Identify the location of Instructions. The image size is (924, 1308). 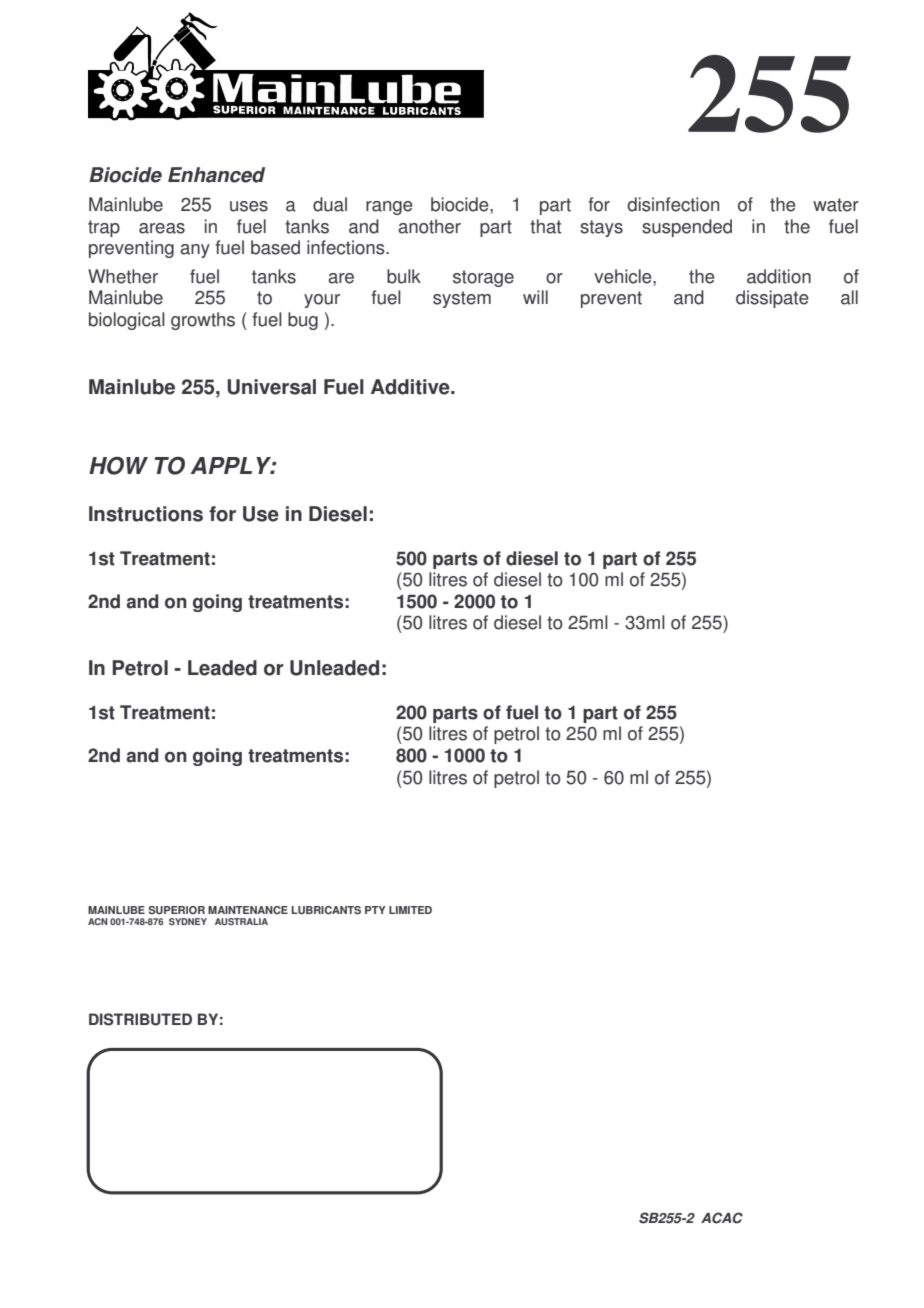
(146, 514).
